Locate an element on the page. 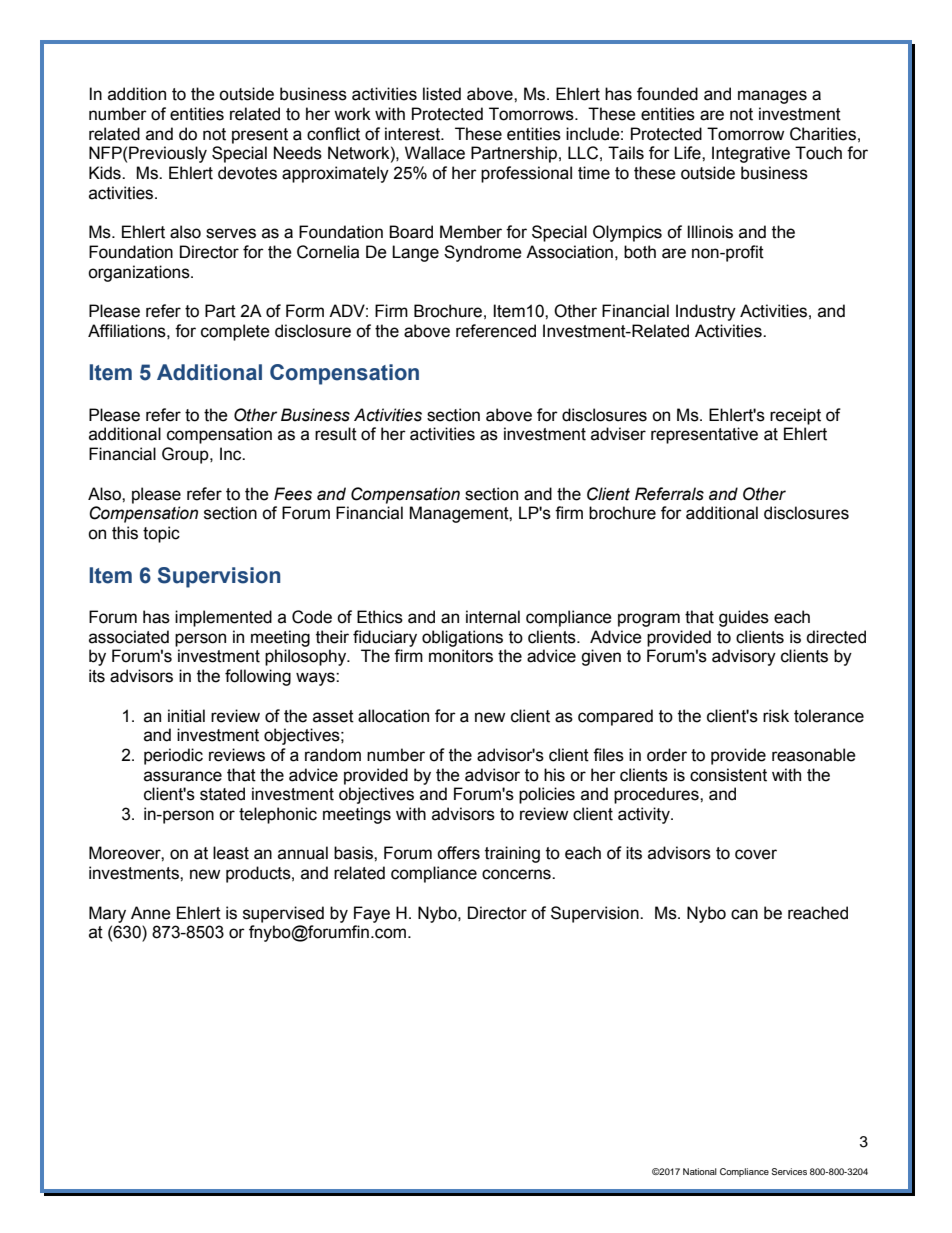 The height and width of the image is (1233, 952). result is located at coordinates (336, 434).
